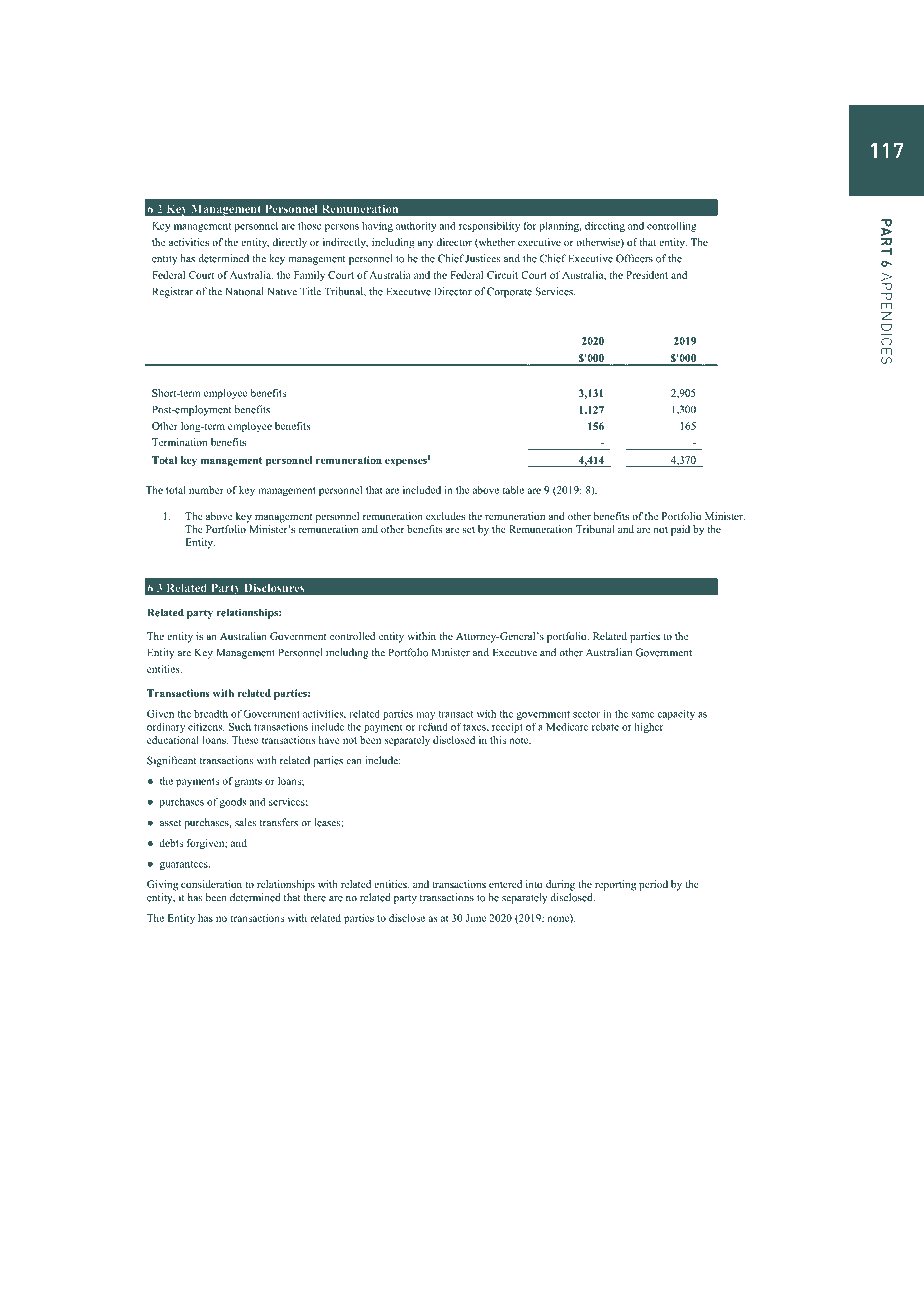 The width and height of the image is (924, 1314). What do you see at coordinates (634, 258) in the image?
I see `Officers` at bounding box center [634, 258].
